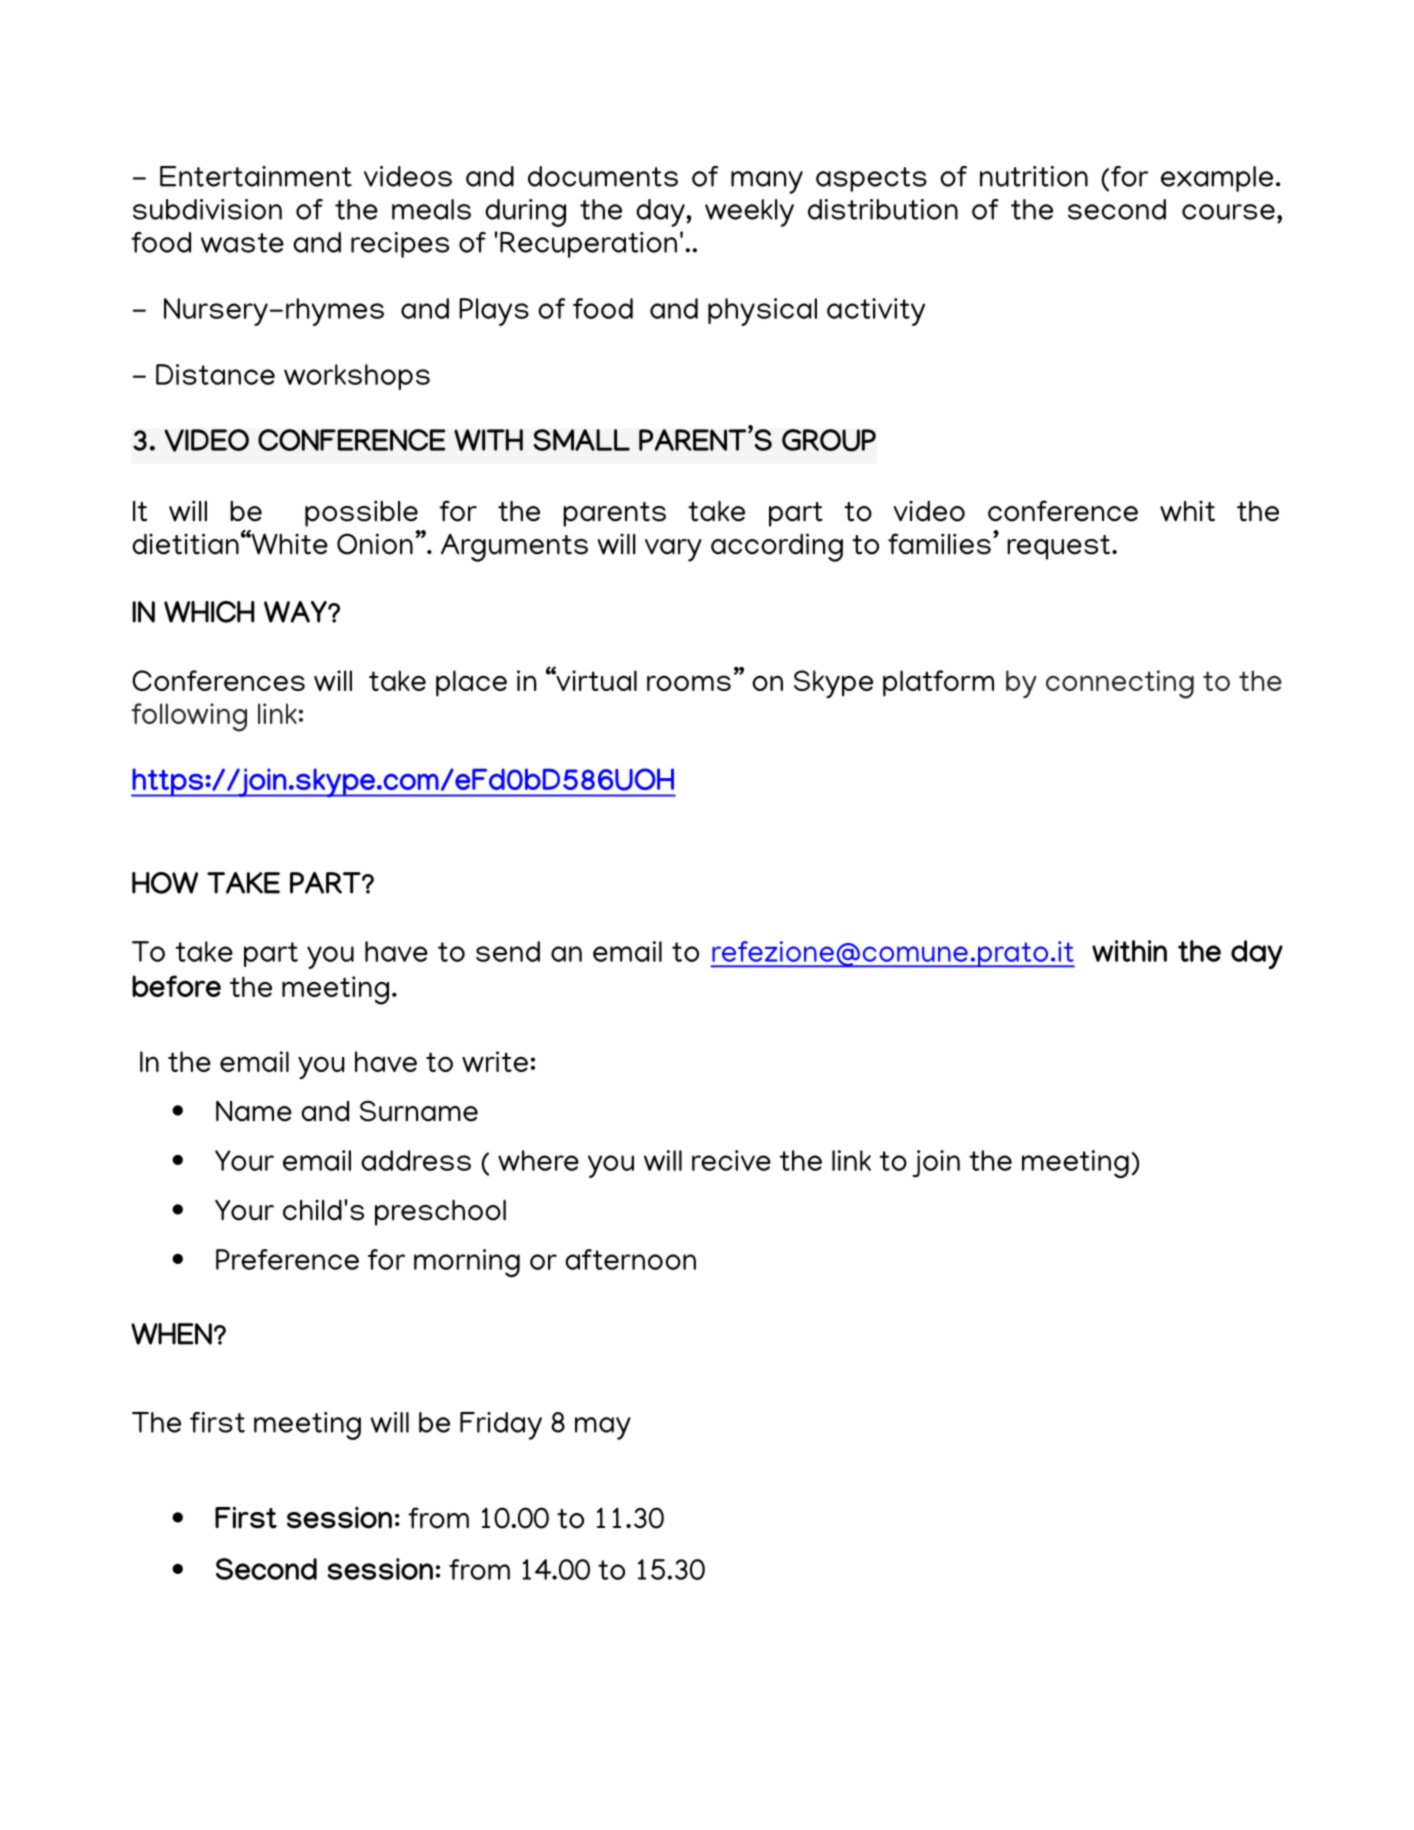 This page has width=1414, height=1830. What do you see at coordinates (603, 1428) in the page?
I see `may` at bounding box center [603, 1428].
